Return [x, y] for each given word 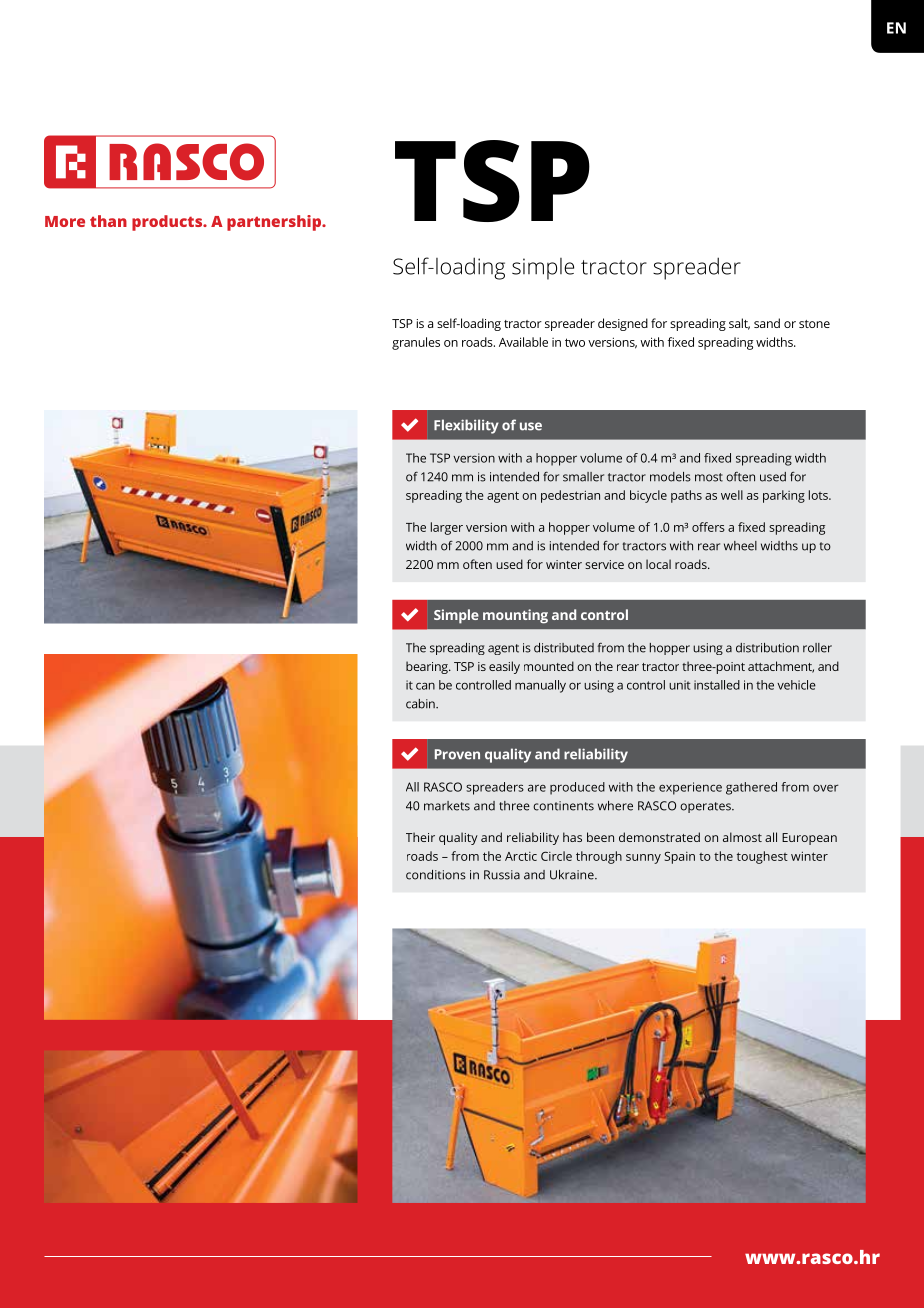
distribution [767, 648]
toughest [762, 857]
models [670, 477]
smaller [583, 477]
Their [420, 837]
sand [767, 323]
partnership [275, 223]
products [168, 223]
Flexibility [466, 426]
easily [504, 667]
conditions [436, 875]
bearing [428, 667]
